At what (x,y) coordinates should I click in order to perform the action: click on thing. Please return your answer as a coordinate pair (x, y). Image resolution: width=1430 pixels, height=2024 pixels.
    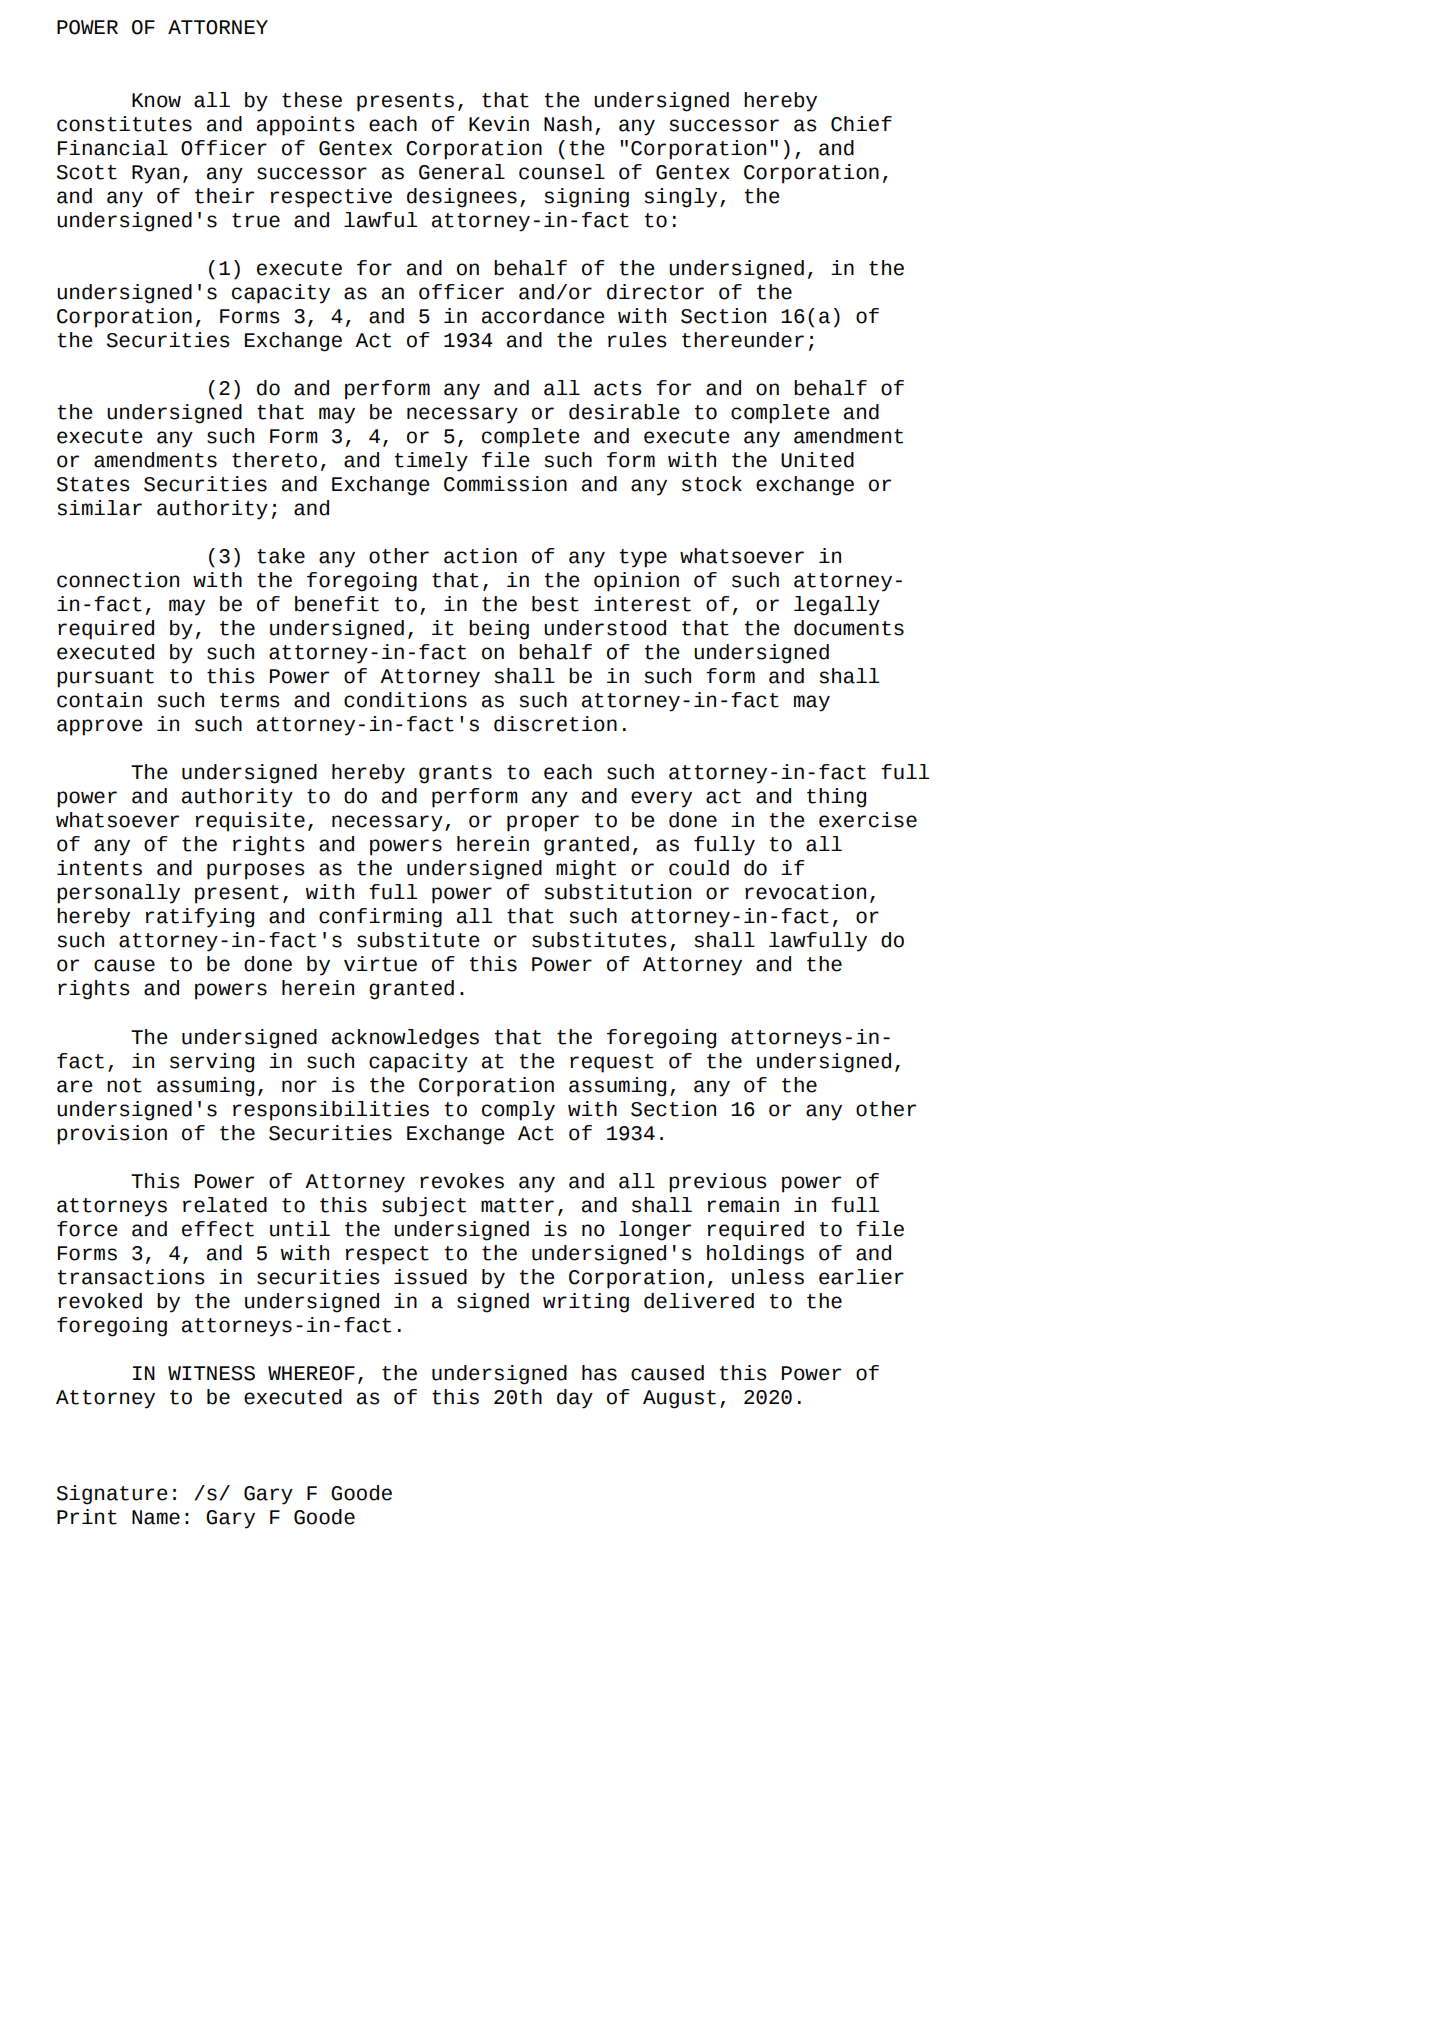
    Looking at the image, I should click on (836, 798).
